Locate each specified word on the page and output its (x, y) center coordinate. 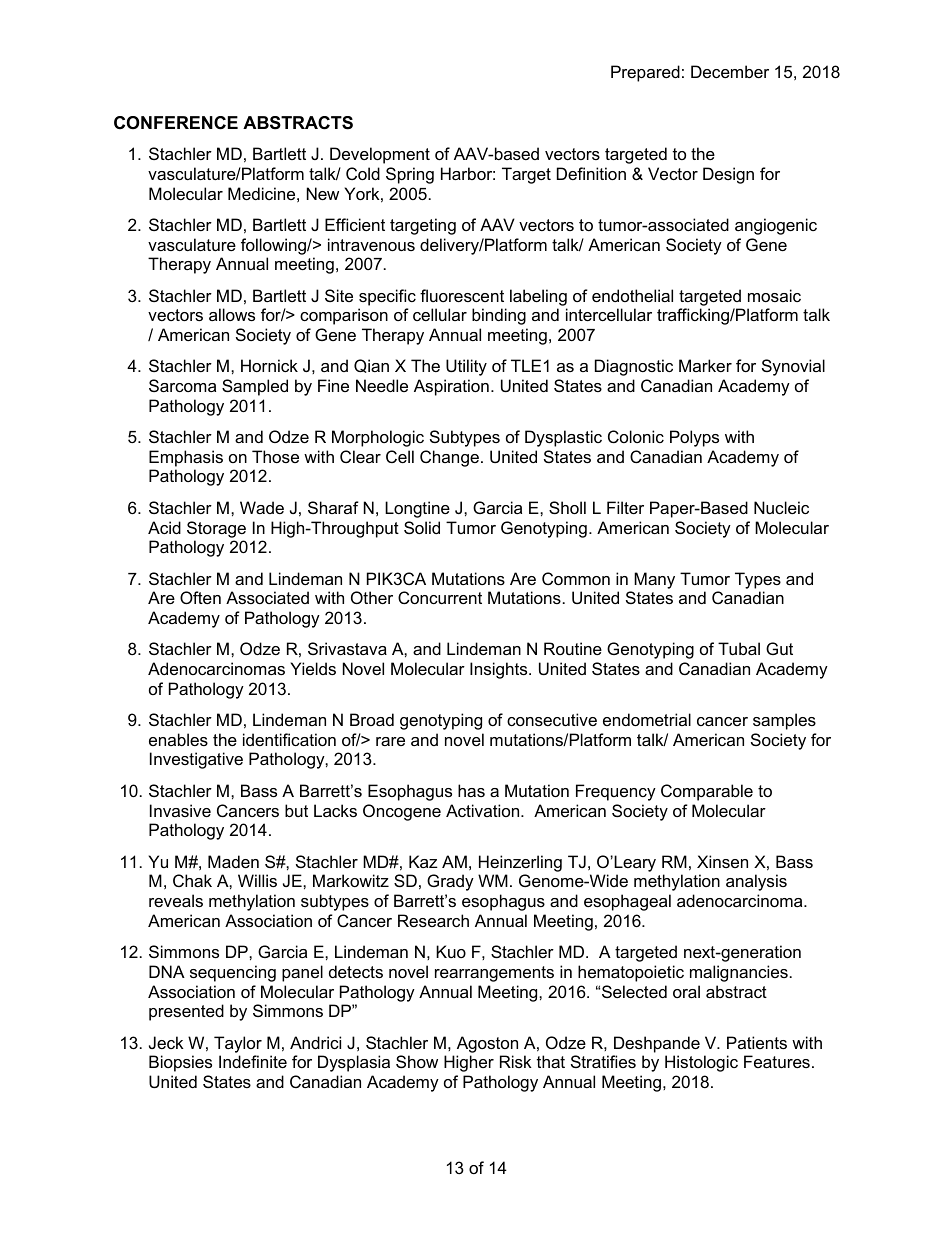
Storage (216, 529)
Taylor (238, 1044)
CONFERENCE (176, 123)
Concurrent (440, 597)
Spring (410, 175)
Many (654, 580)
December (730, 71)
